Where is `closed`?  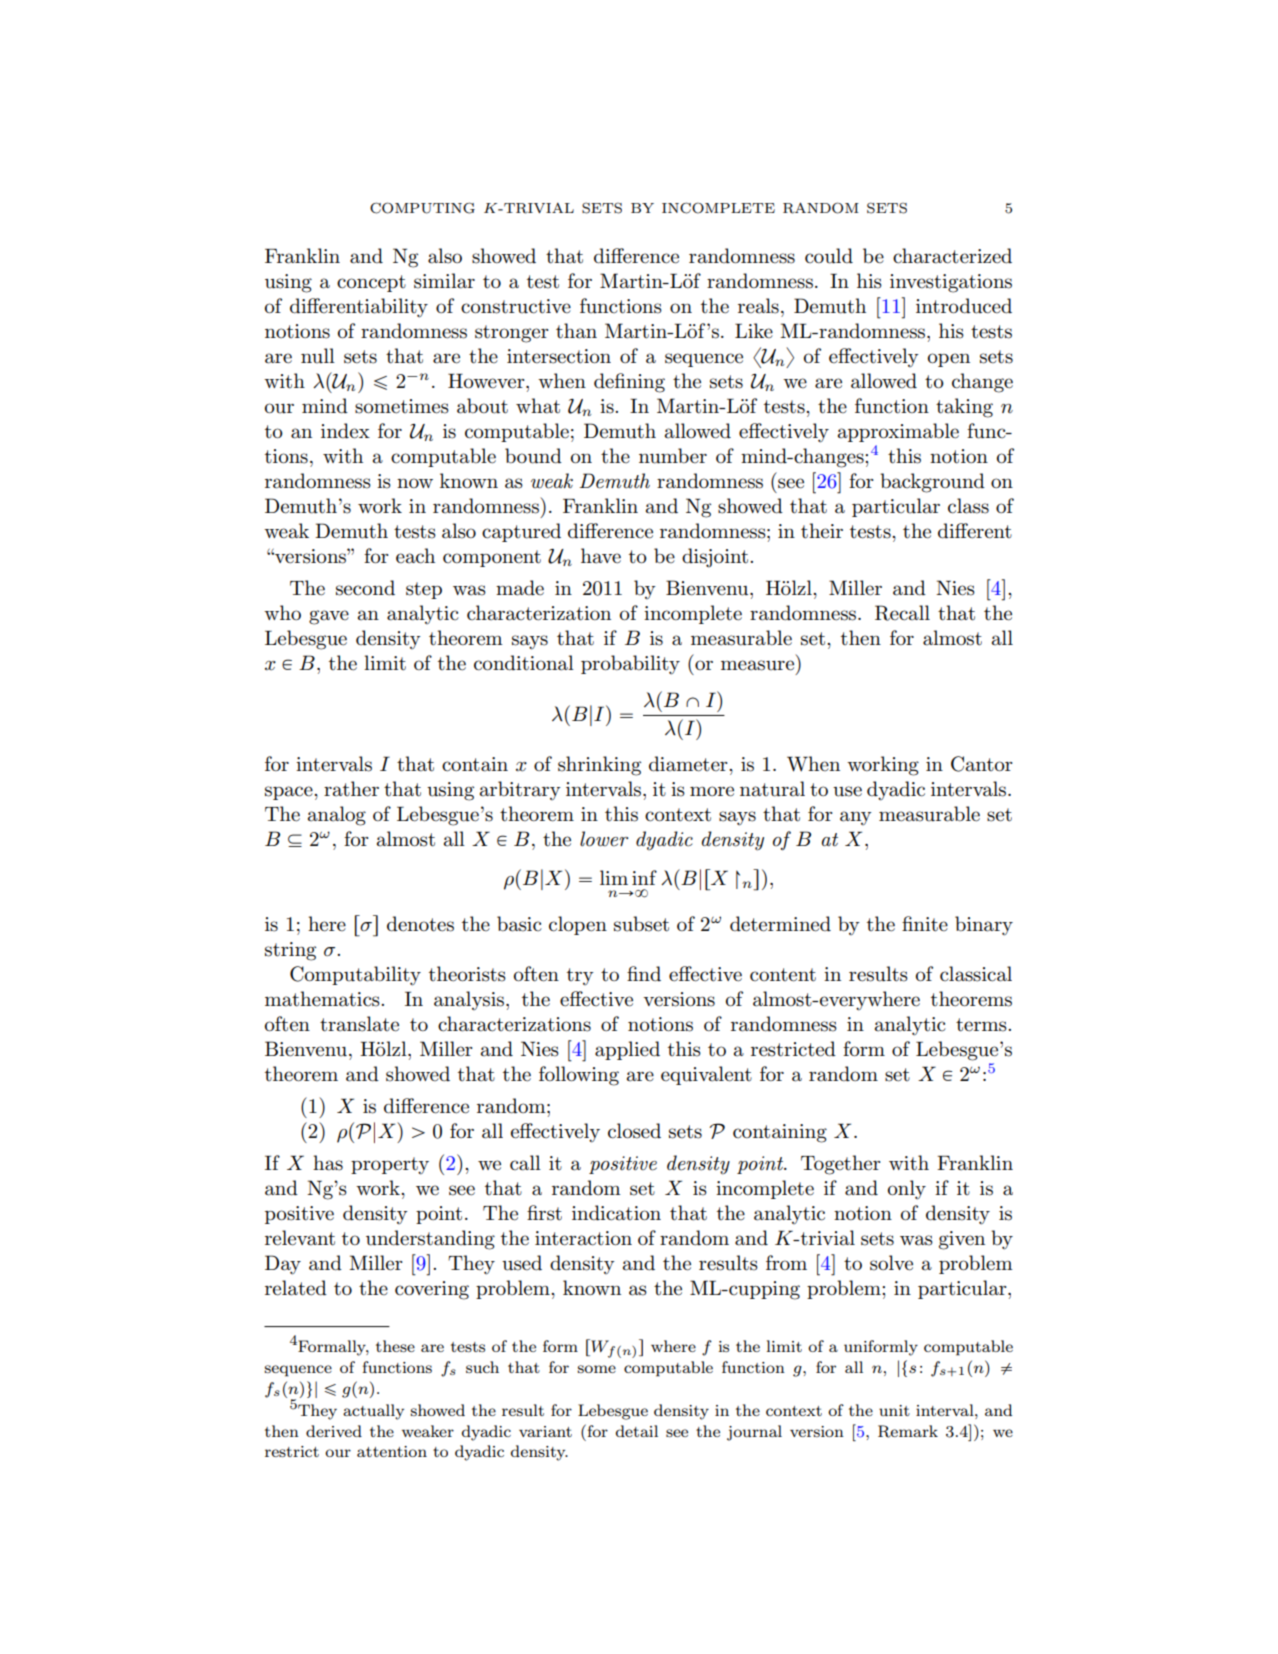
closed is located at coordinates (634, 1131).
